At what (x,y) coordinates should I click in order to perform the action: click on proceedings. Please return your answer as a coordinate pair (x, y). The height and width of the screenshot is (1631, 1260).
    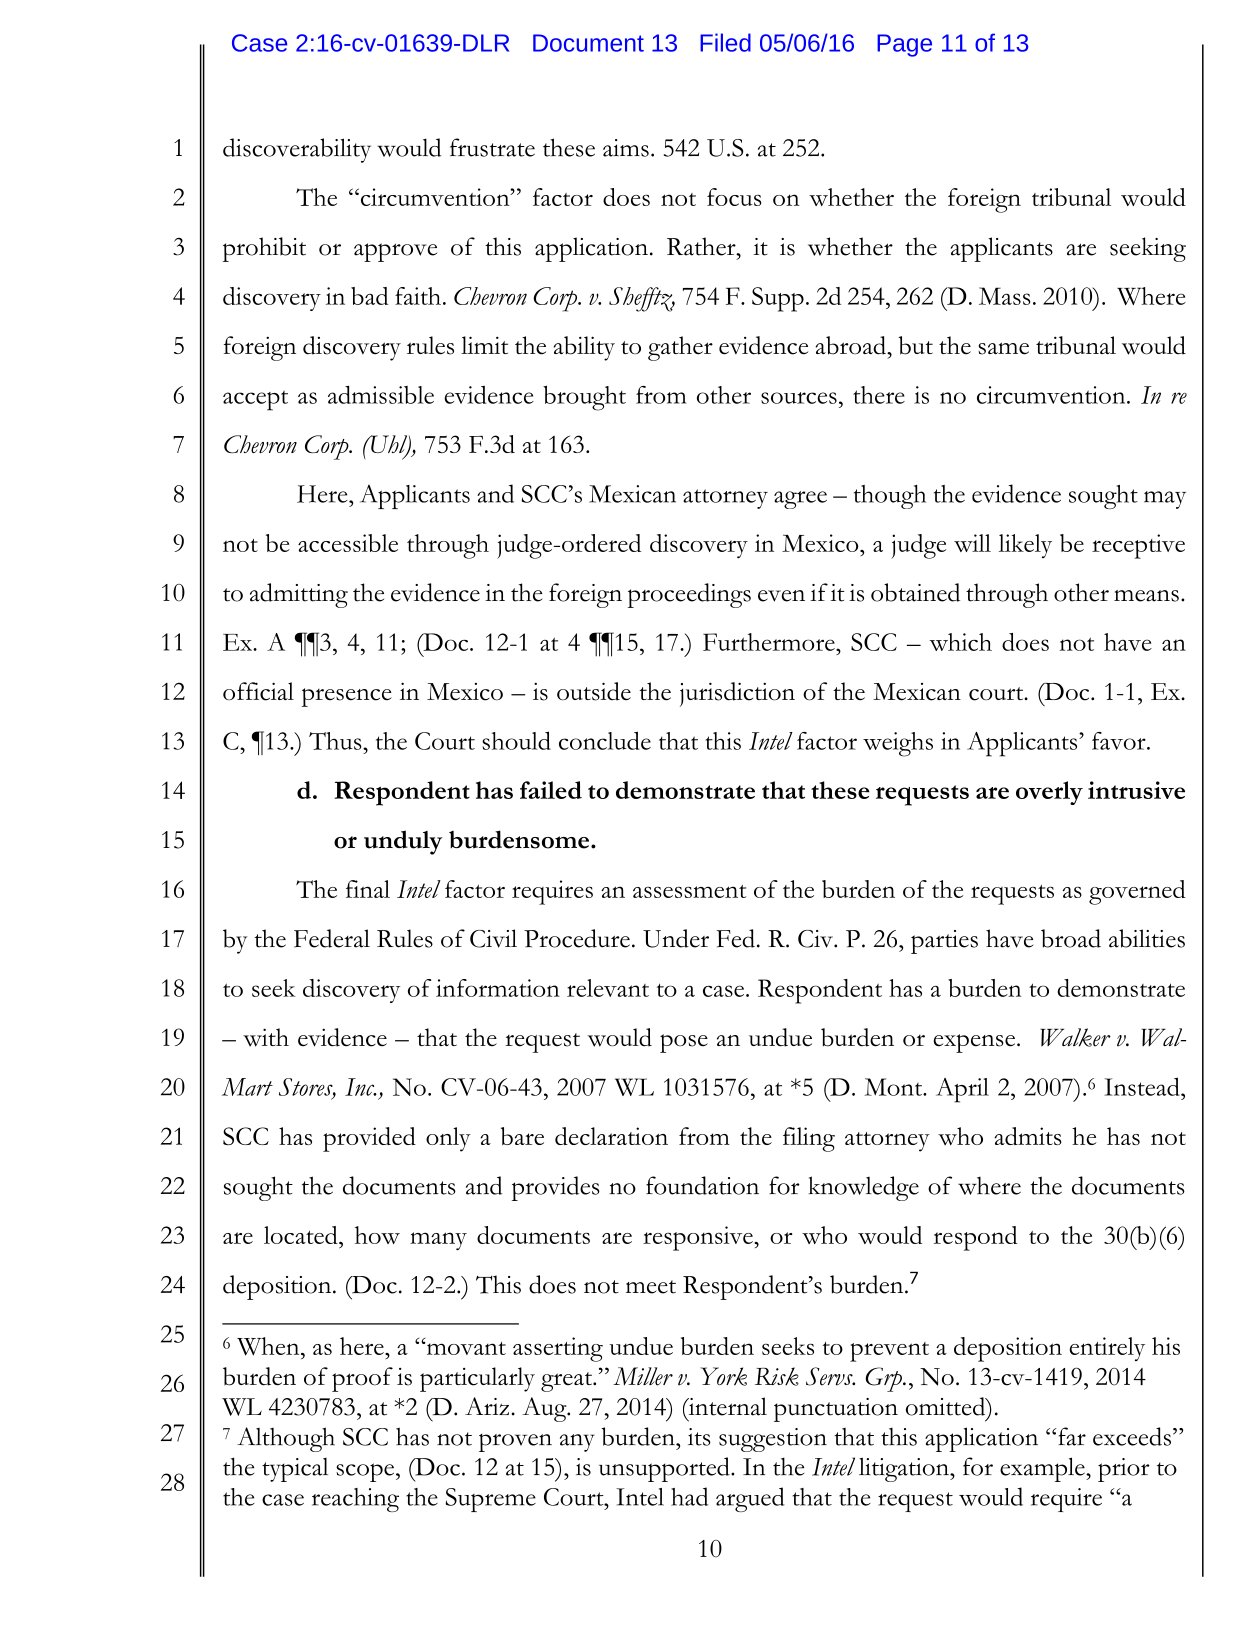
    Looking at the image, I should click on (689, 595).
